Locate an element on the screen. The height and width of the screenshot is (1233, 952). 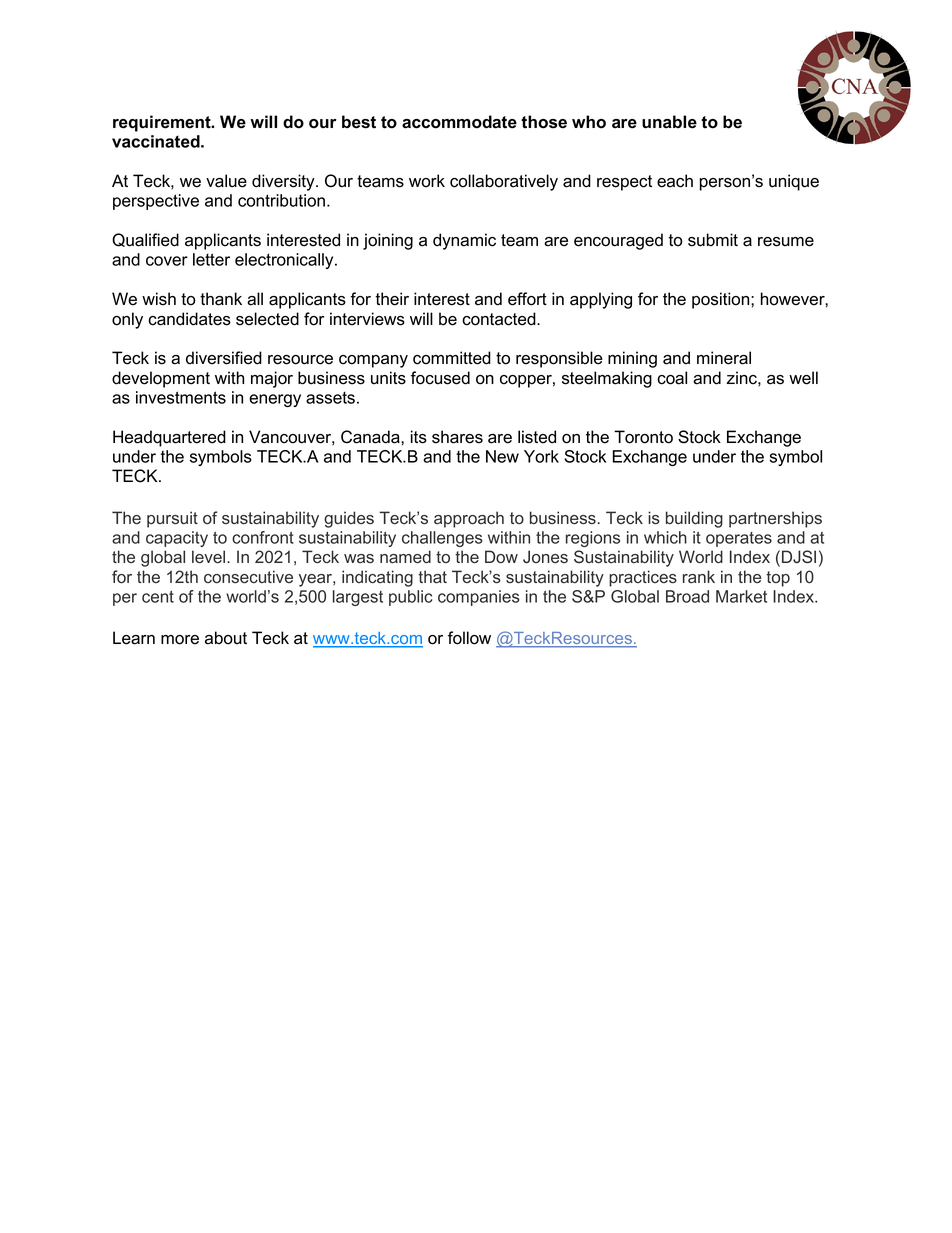
dynamic is located at coordinates (464, 241).
